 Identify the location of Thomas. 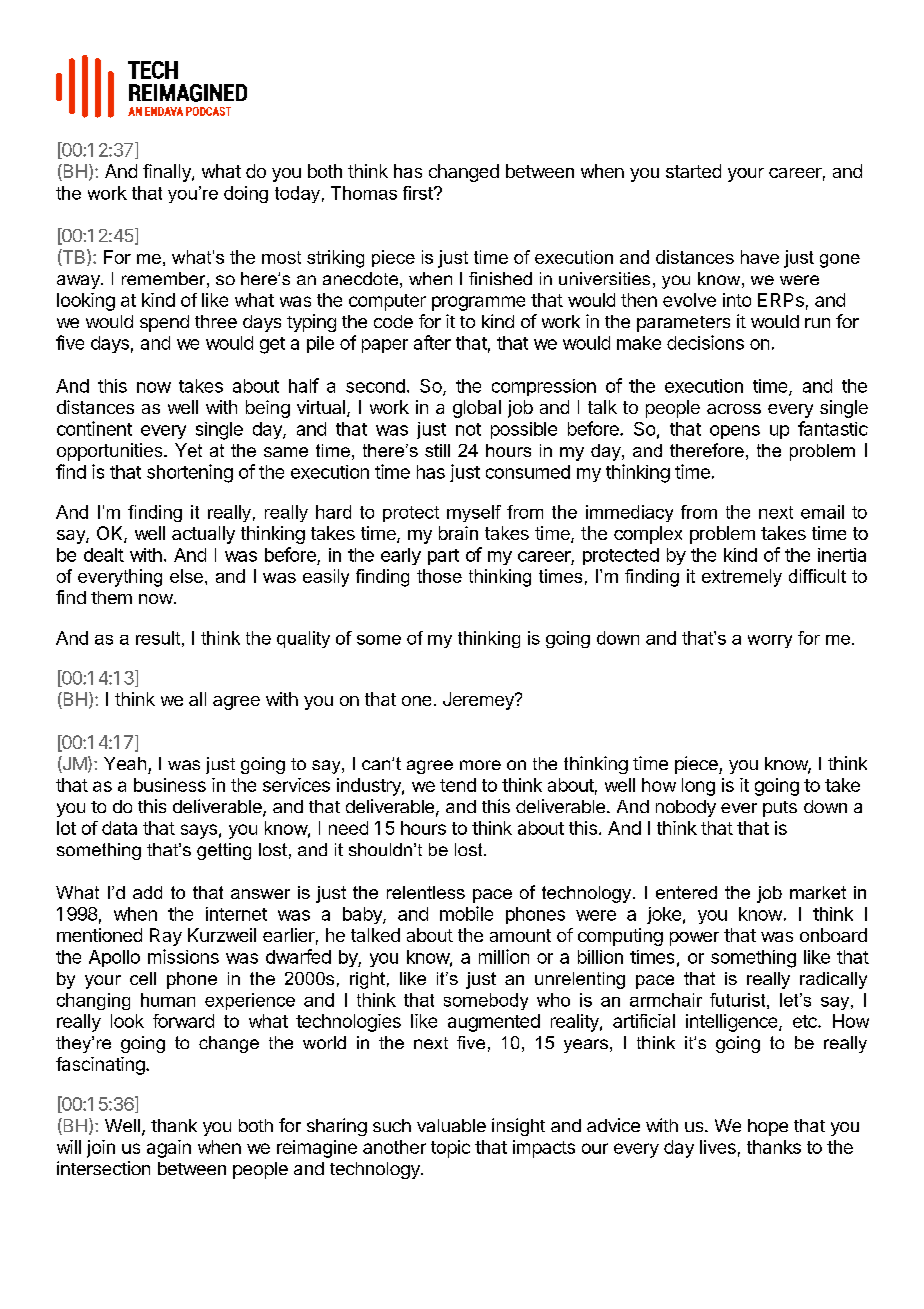
(364, 193).
